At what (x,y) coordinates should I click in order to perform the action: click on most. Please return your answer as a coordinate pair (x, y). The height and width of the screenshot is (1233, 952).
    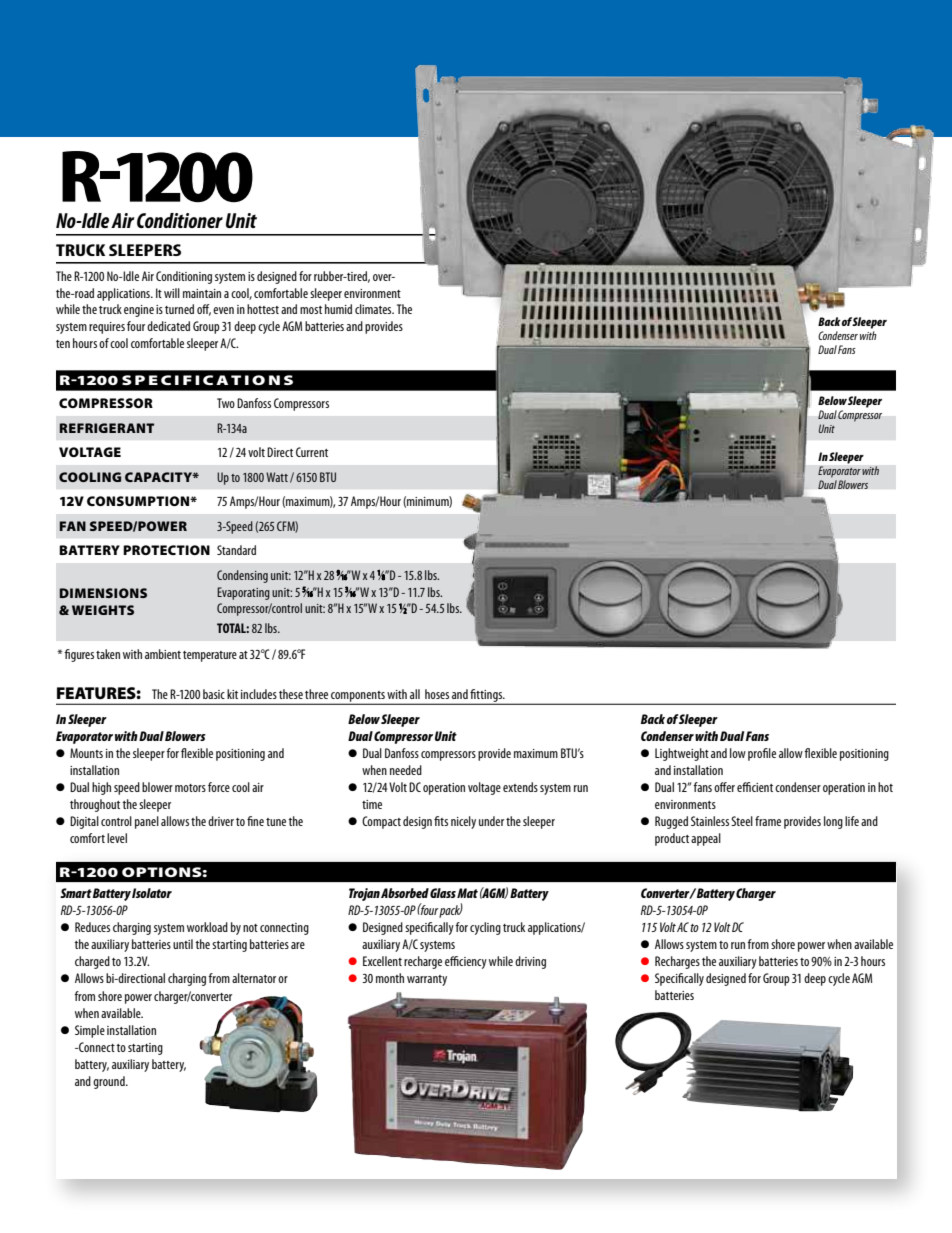
    Looking at the image, I should click on (311, 310).
